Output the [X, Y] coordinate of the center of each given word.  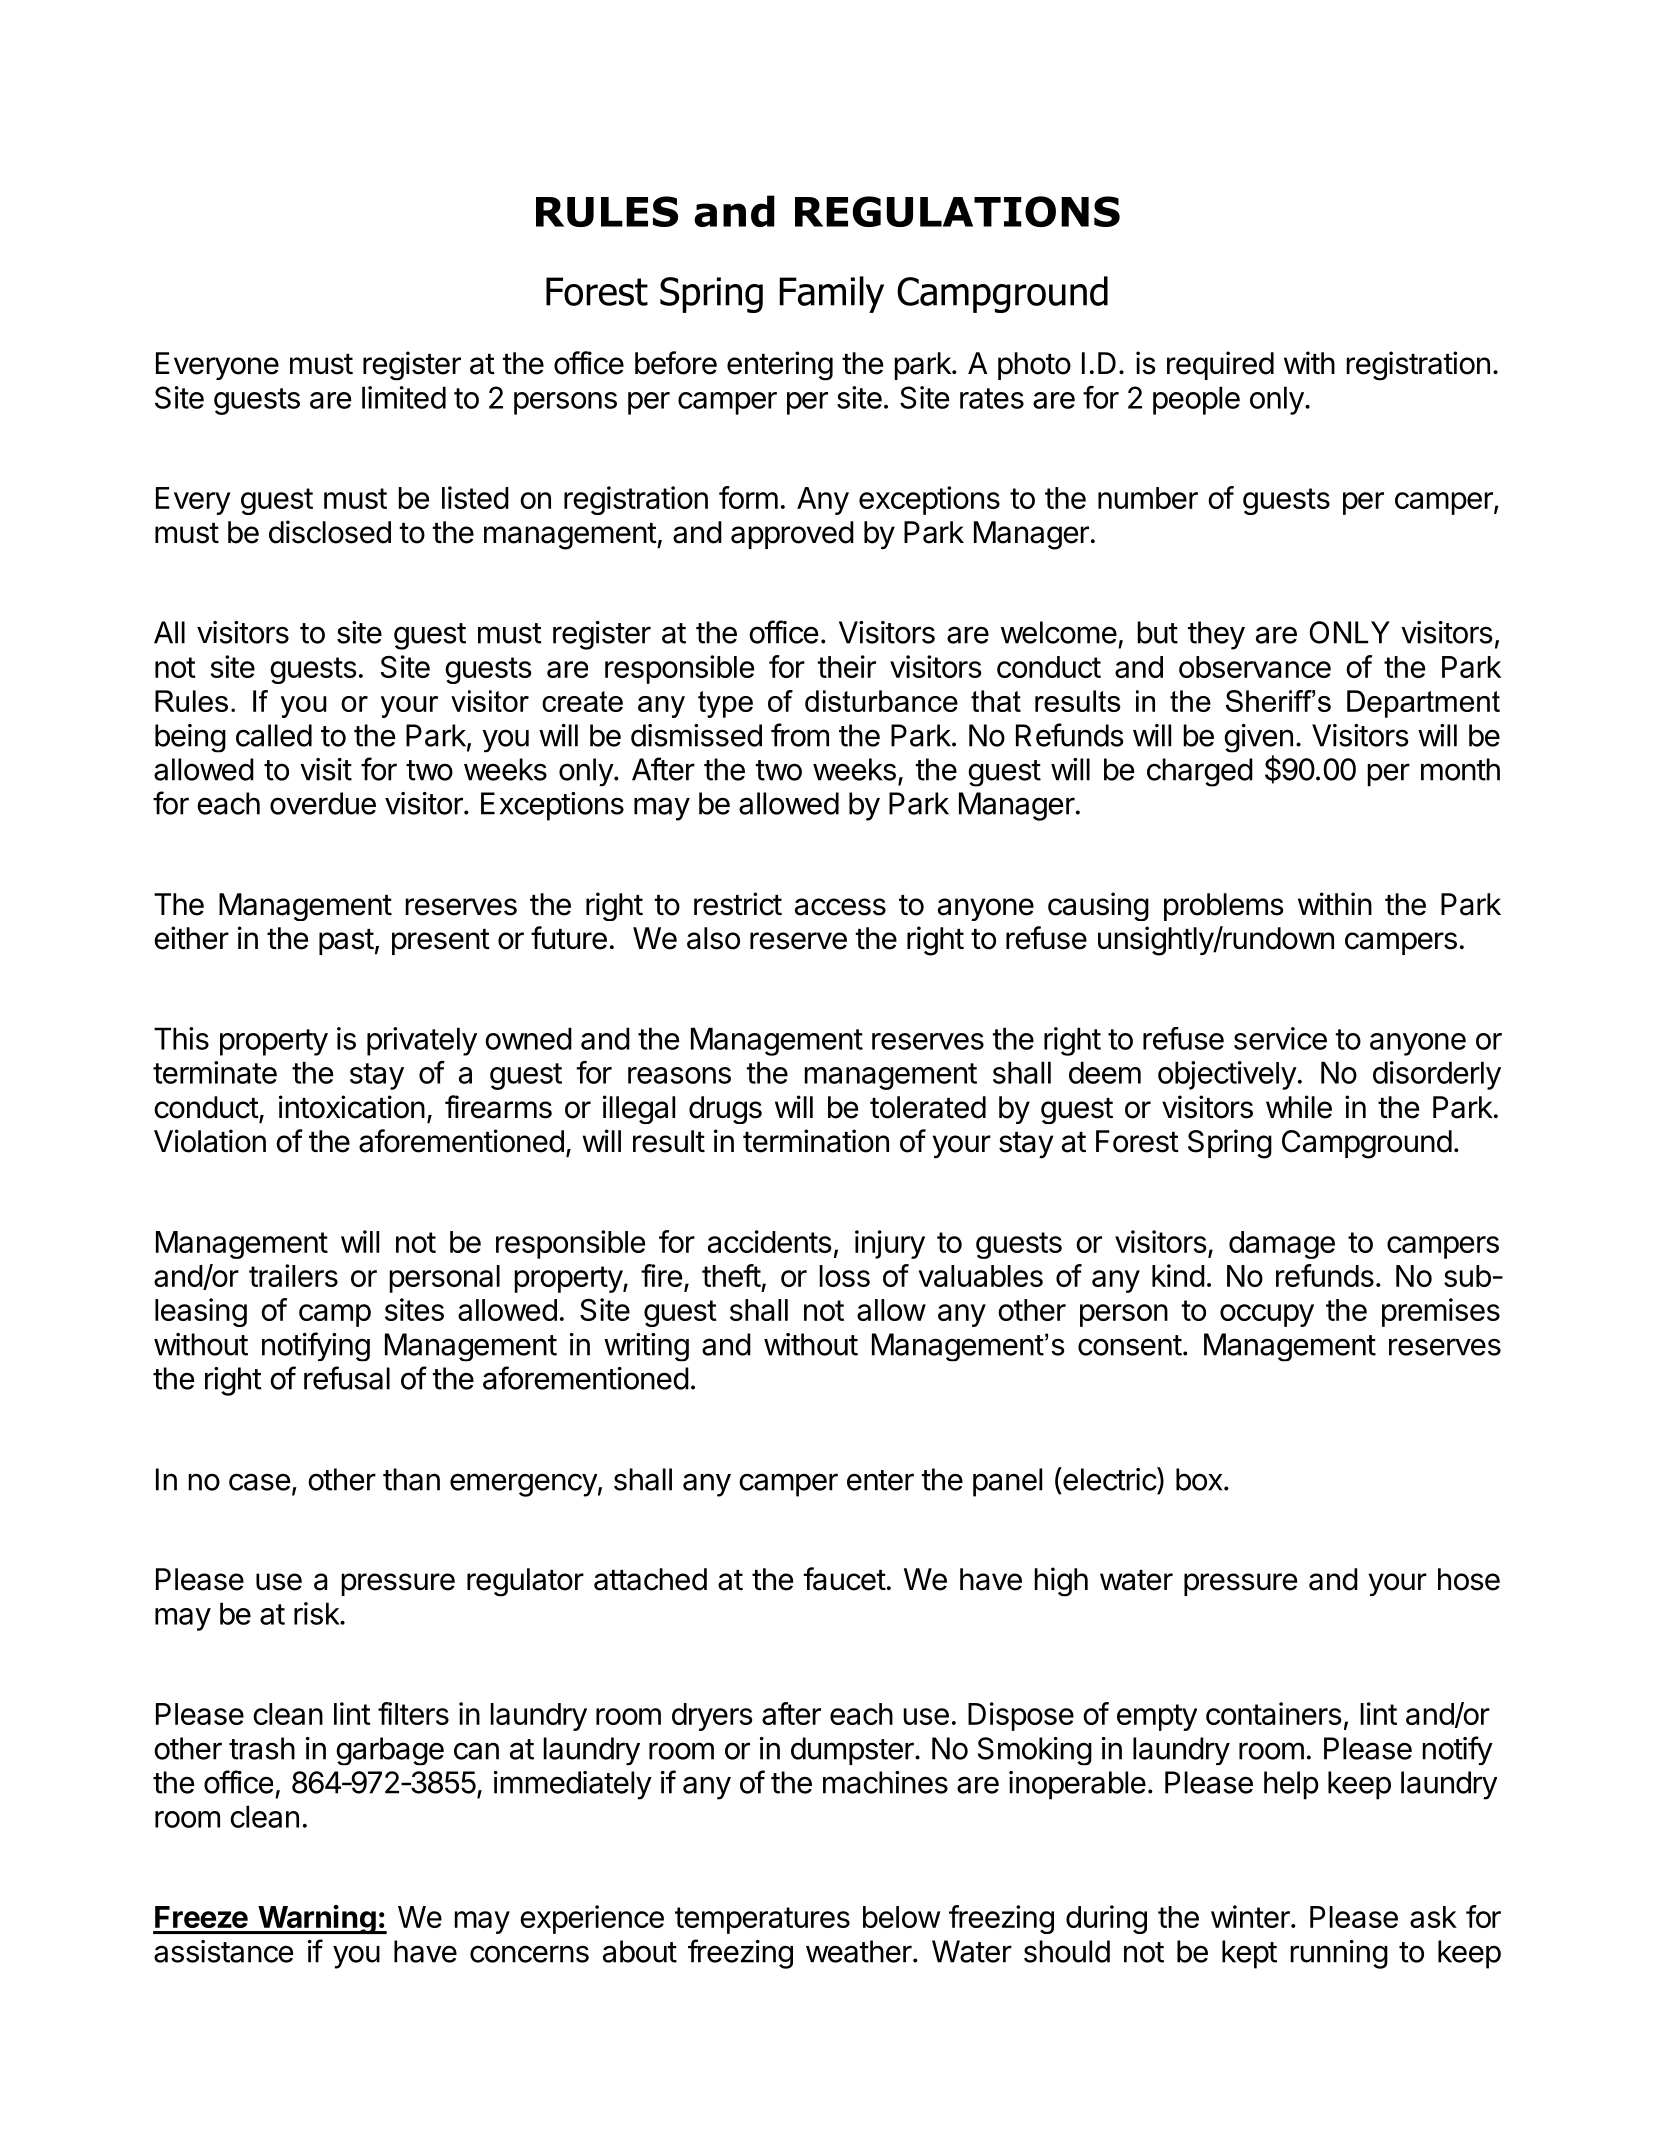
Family [831, 294]
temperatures [762, 1920]
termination [816, 1141]
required [1220, 365]
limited [404, 397]
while [1299, 1107]
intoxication [352, 1107]
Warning [317, 1919]
